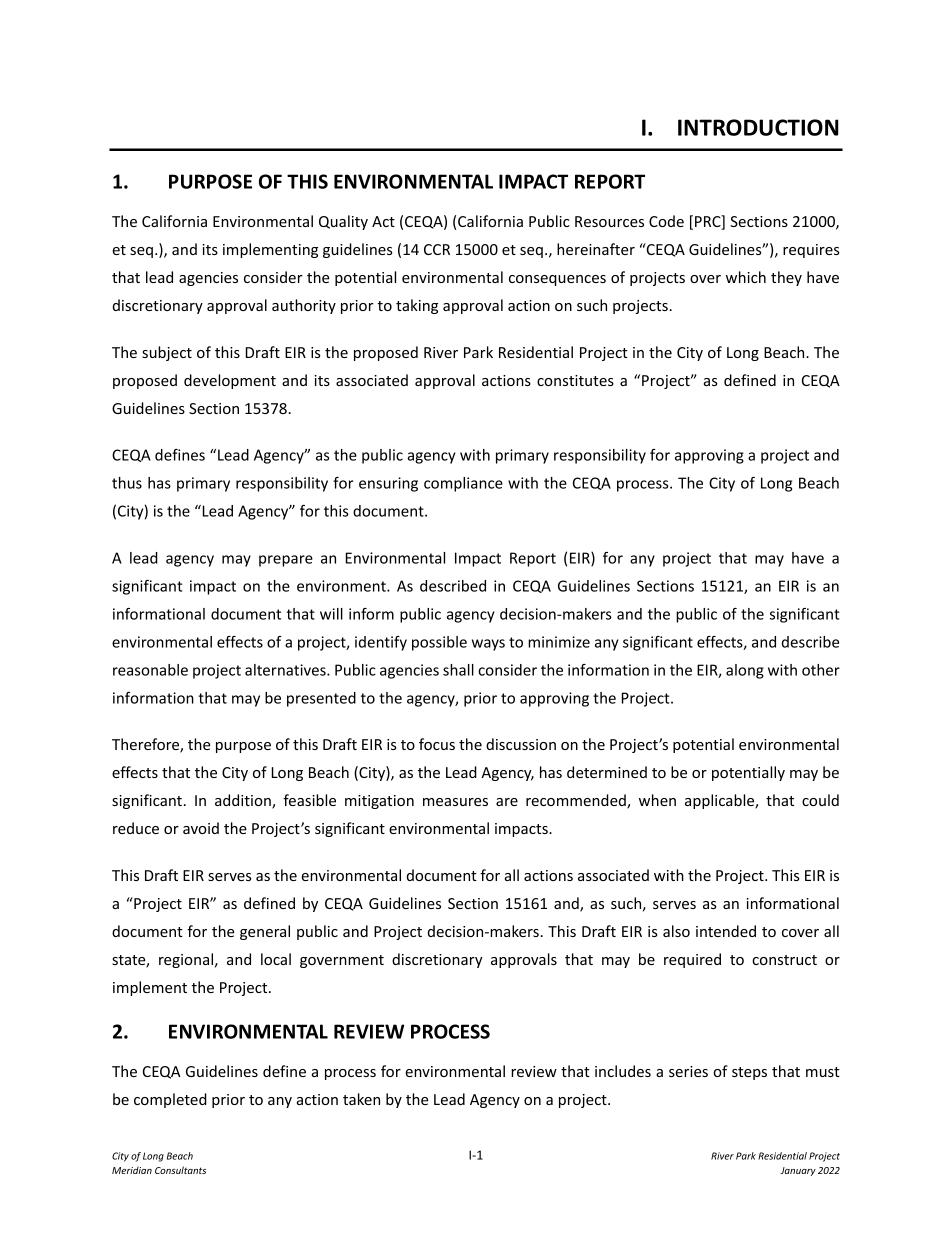 The height and width of the screenshot is (1233, 952). Describe the element at coordinates (798, 1171) in the screenshot. I see `January` at that location.
